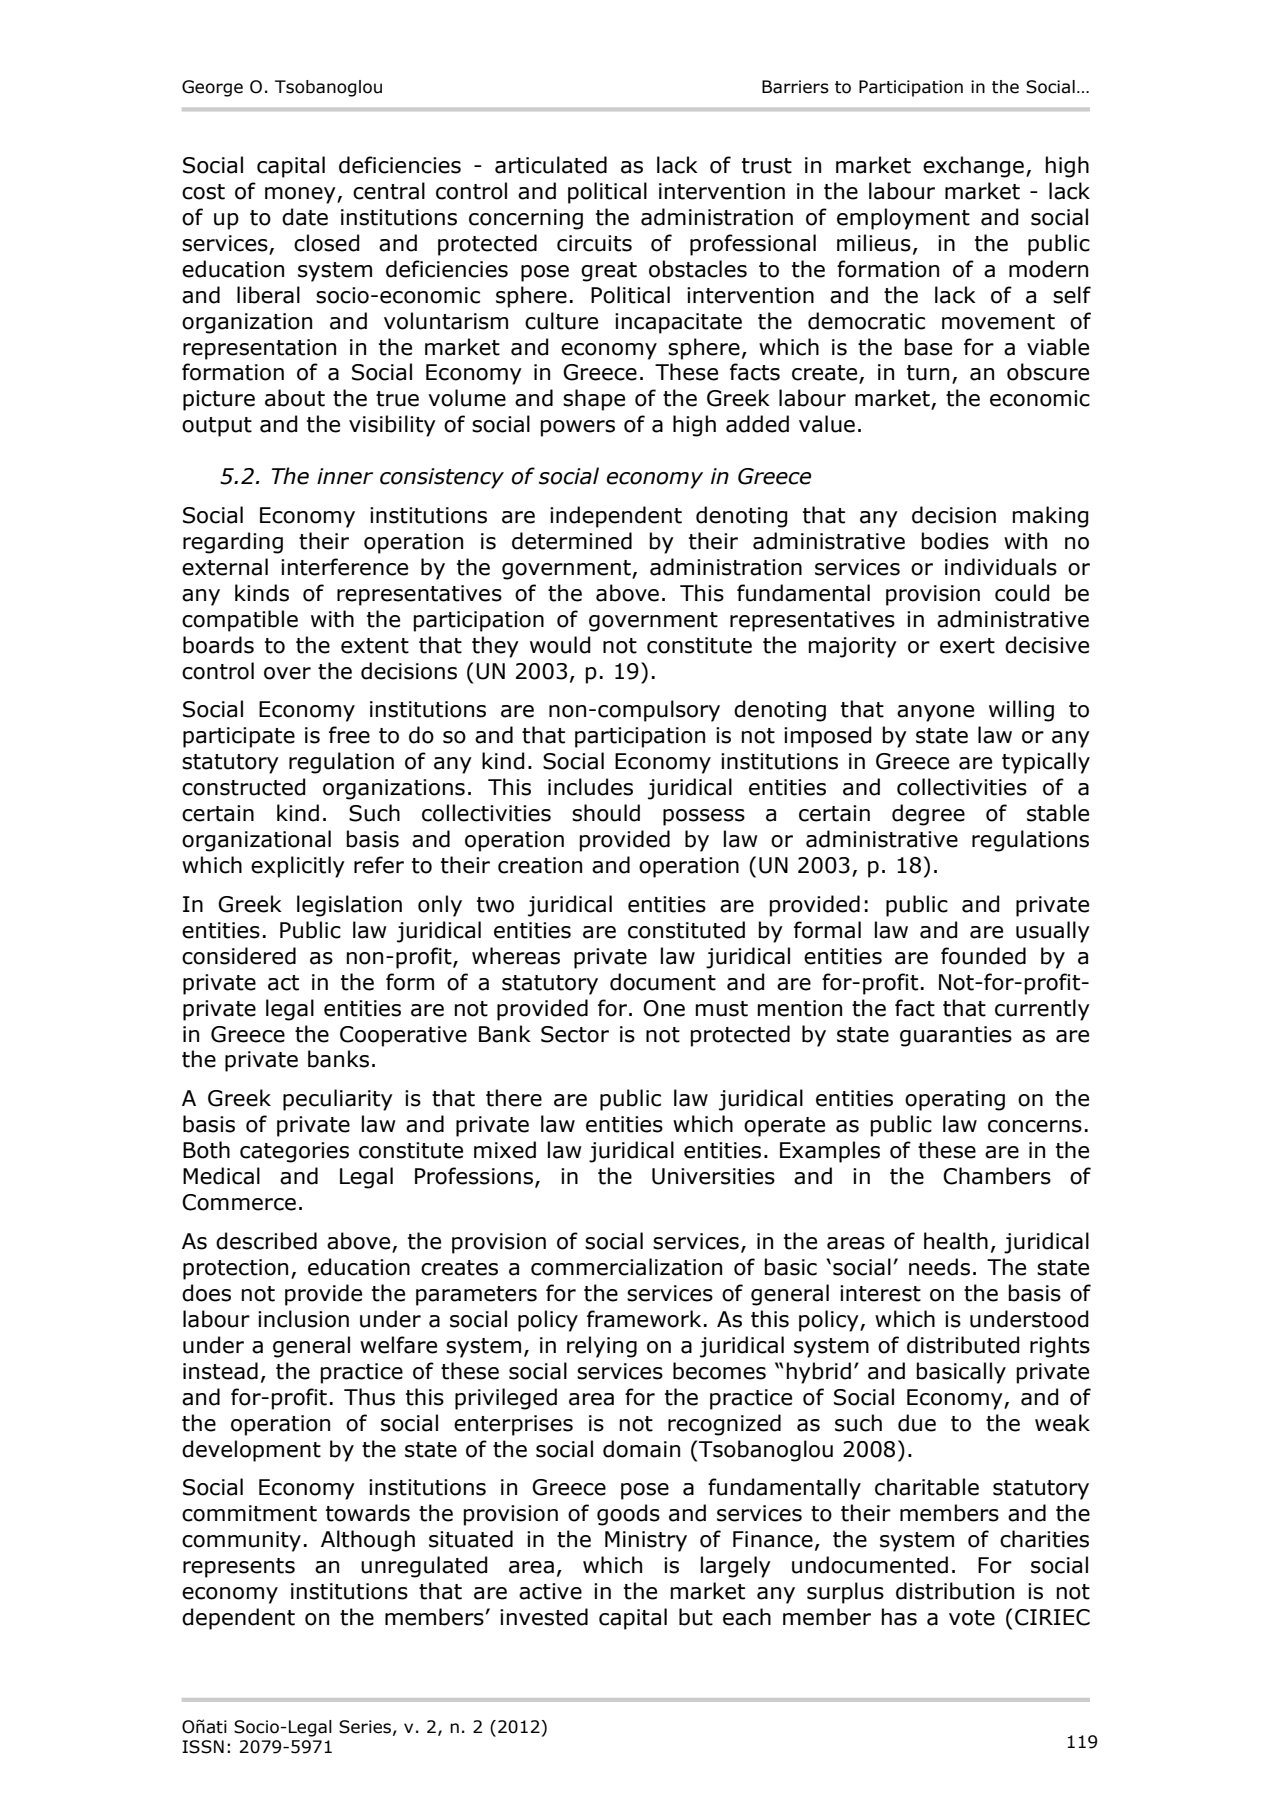 This screenshot has width=1271, height=1798. What do you see at coordinates (973, 167) in the screenshot?
I see `exchange` at bounding box center [973, 167].
